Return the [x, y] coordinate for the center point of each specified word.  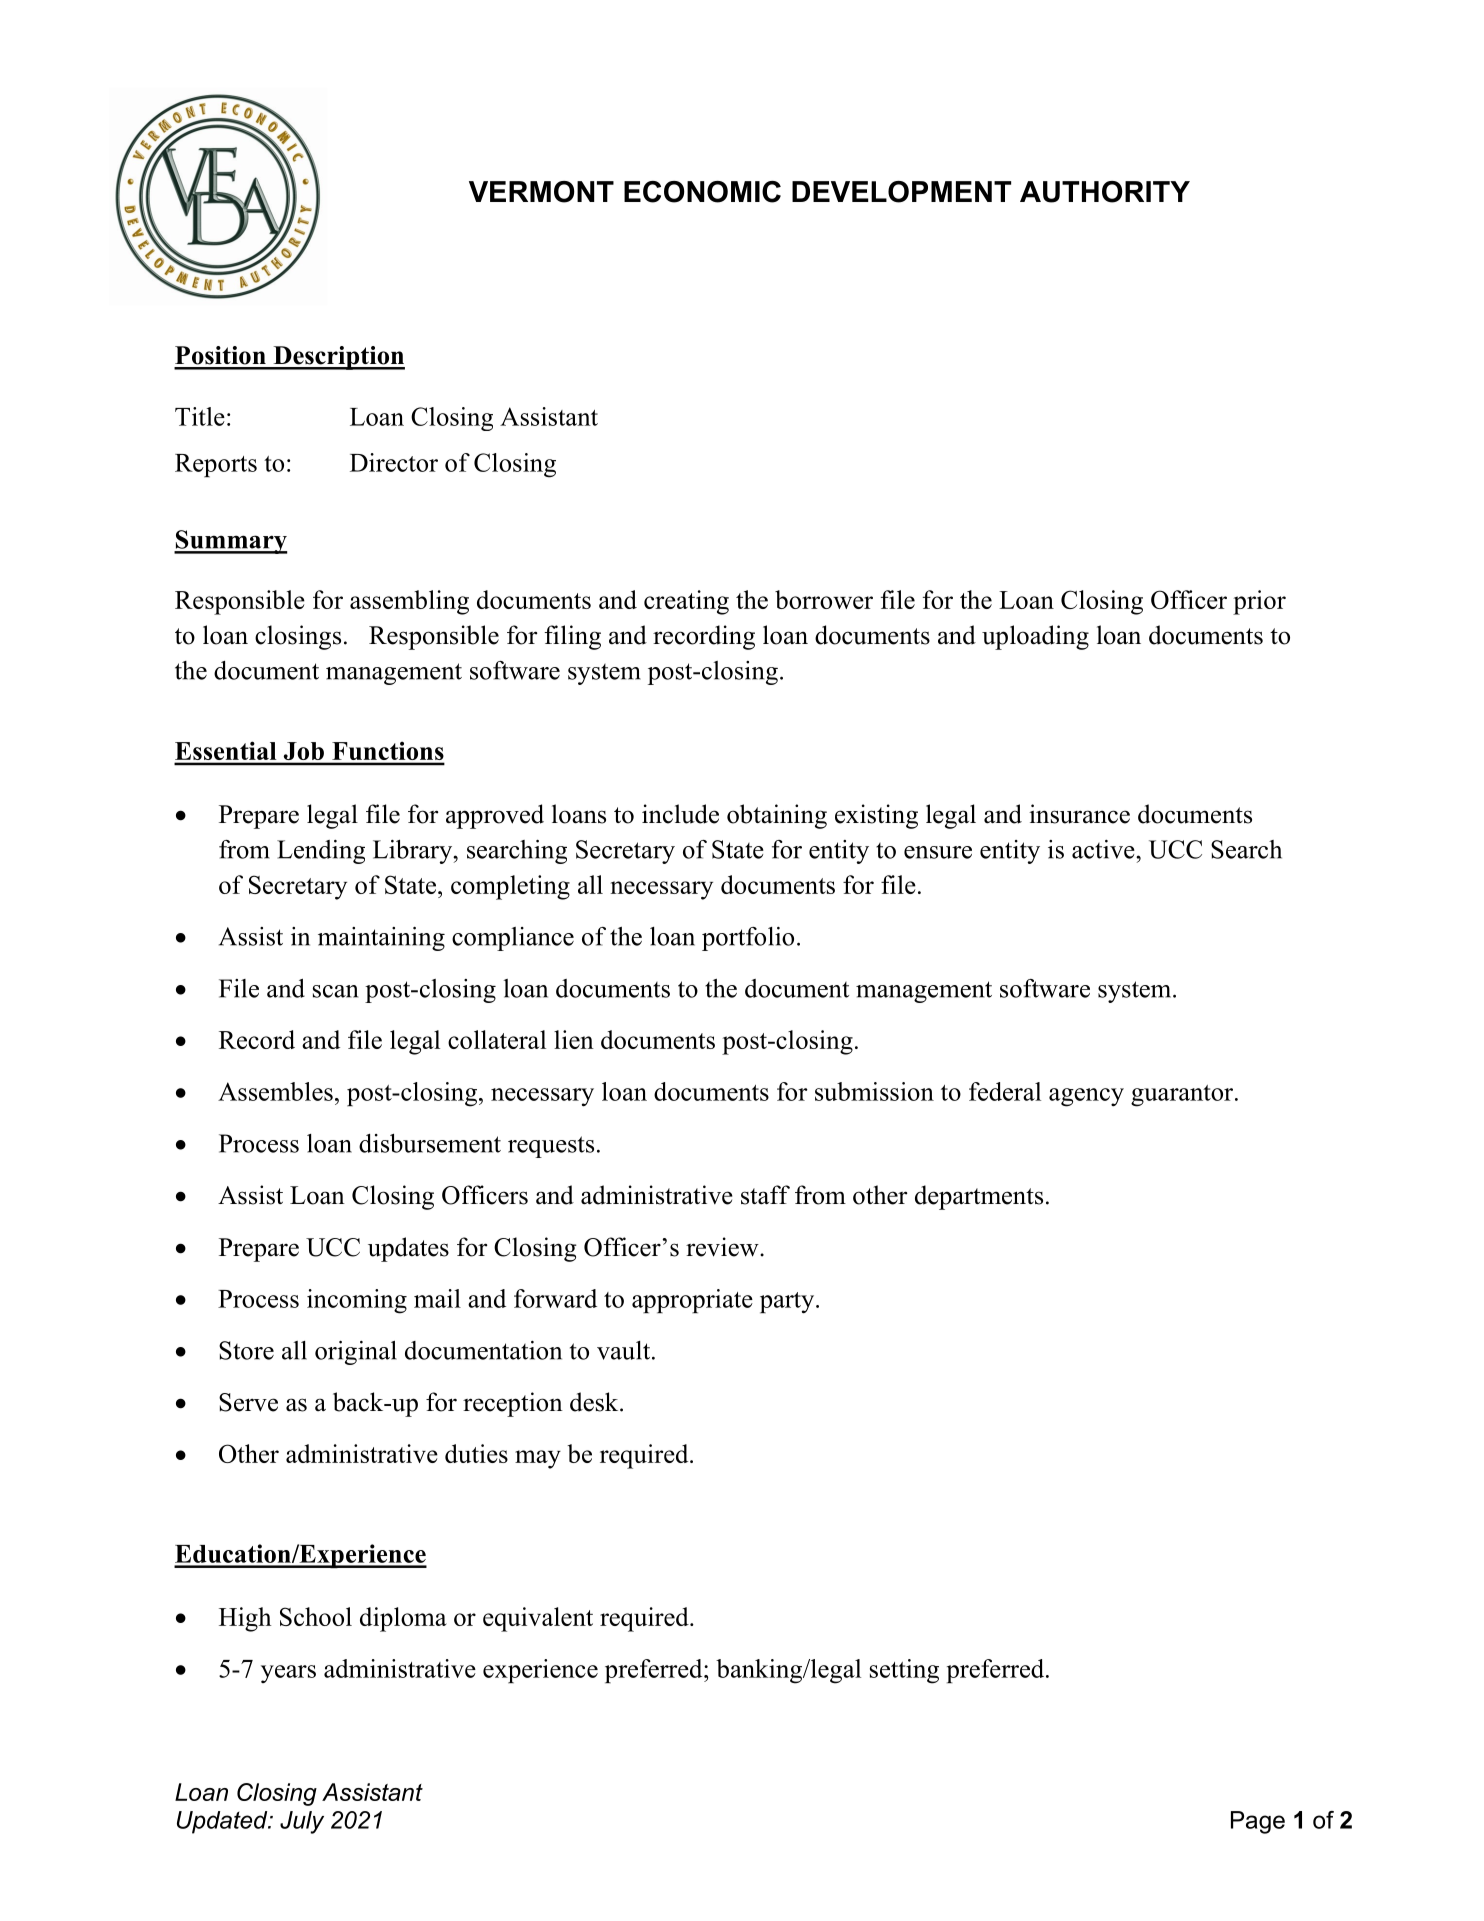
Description [338, 358]
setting [904, 1671]
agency [1086, 1097]
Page [1258, 1822]
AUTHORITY [1105, 192]
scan [335, 991]
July [302, 1822]
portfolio [748, 939]
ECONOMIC [702, 192]
